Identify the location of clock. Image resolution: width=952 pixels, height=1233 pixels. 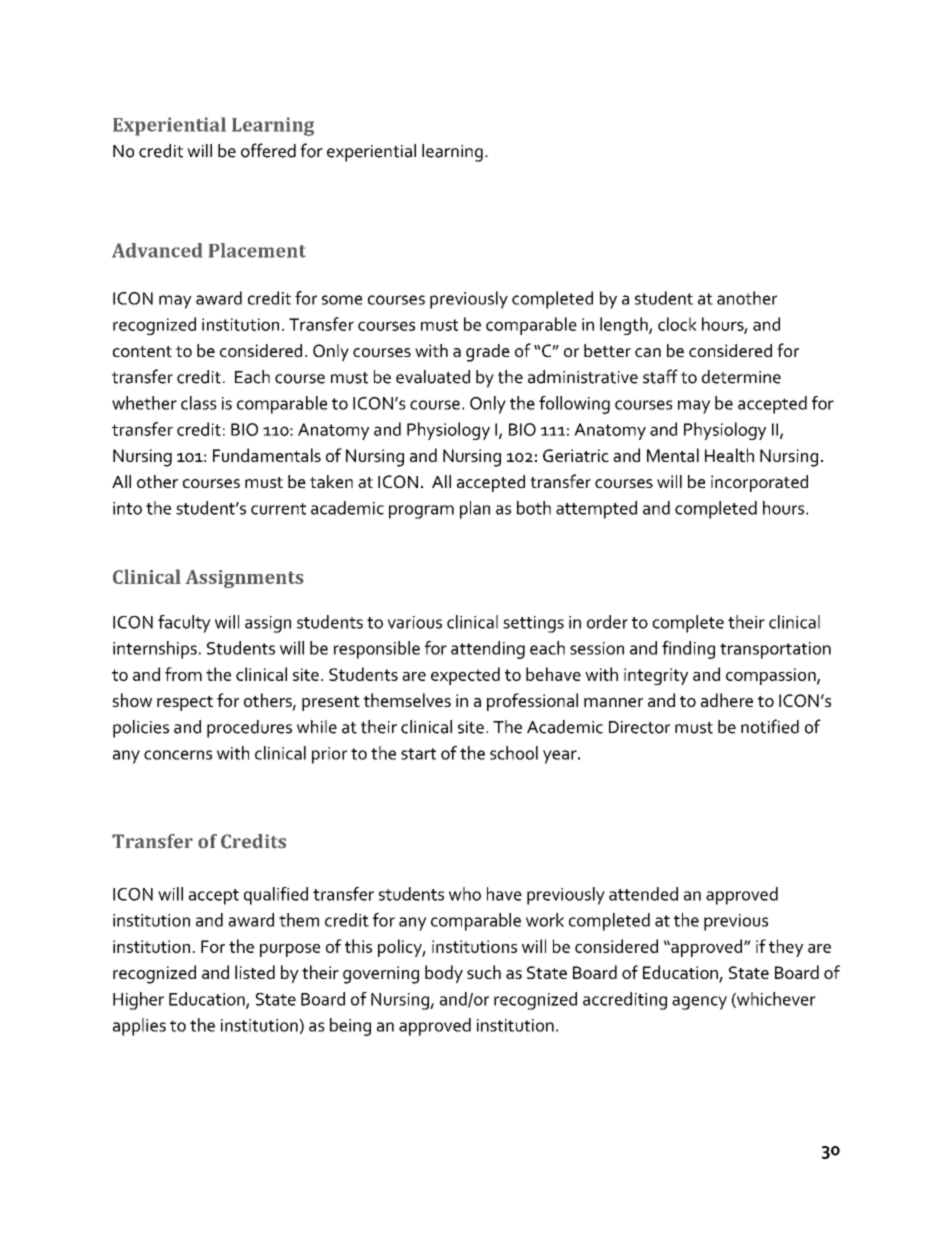
(677, 324).
